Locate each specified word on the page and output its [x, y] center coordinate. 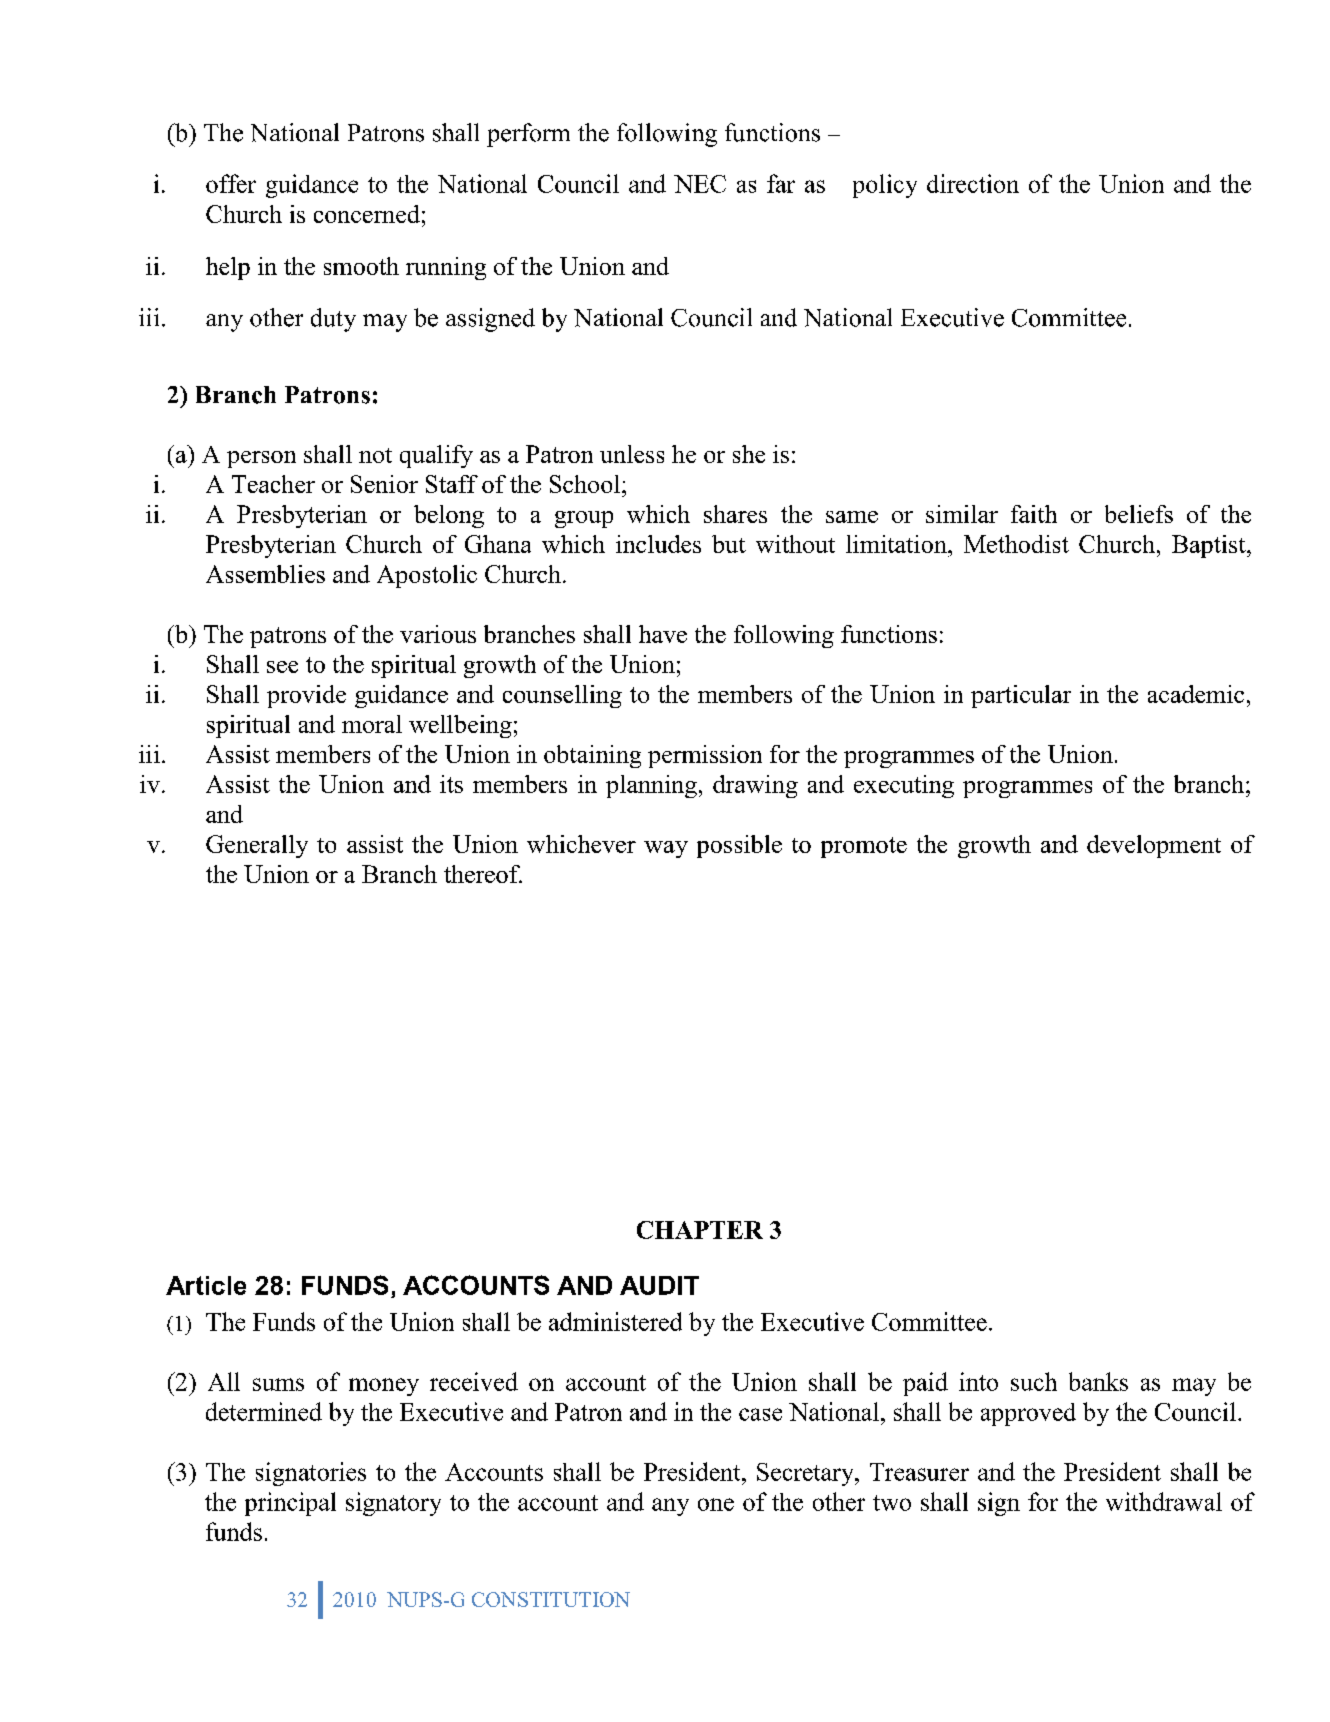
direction [973, 183]
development [1154, 846]
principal [290, 1504]
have [663, 634]
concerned [367, 214]
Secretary [806, 1474]
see [282, 667]
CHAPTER [700, 1230]
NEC [700, 184]
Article [206, 1285]
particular [1021, 696]
